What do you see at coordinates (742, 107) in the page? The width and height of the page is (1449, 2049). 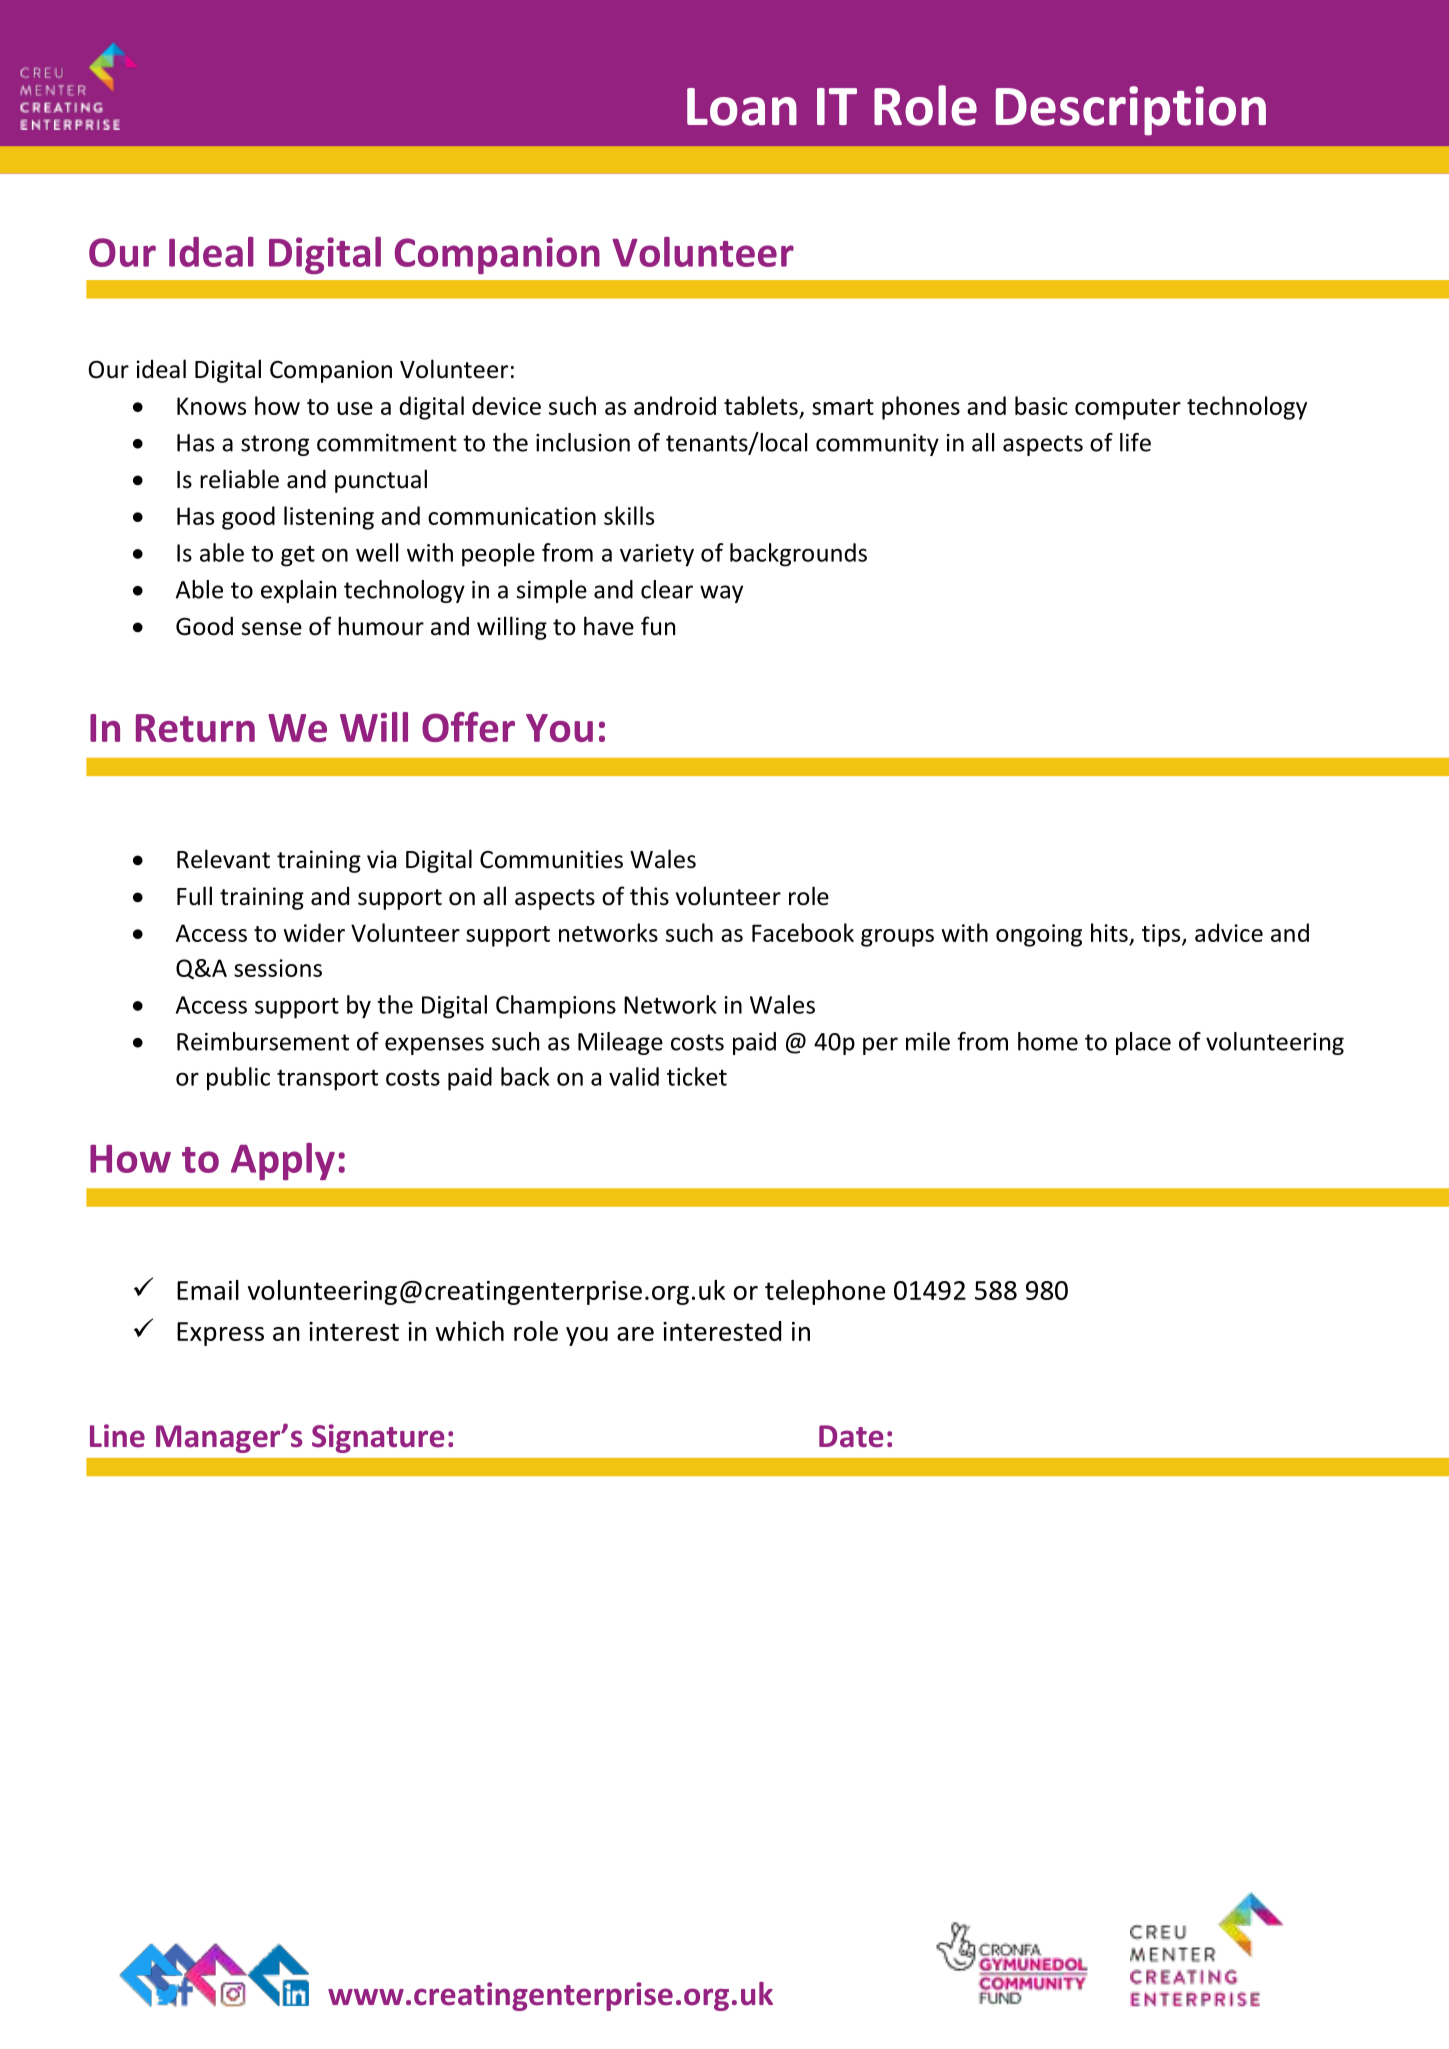 I see `Loan` at bounding box center [742, 107].
